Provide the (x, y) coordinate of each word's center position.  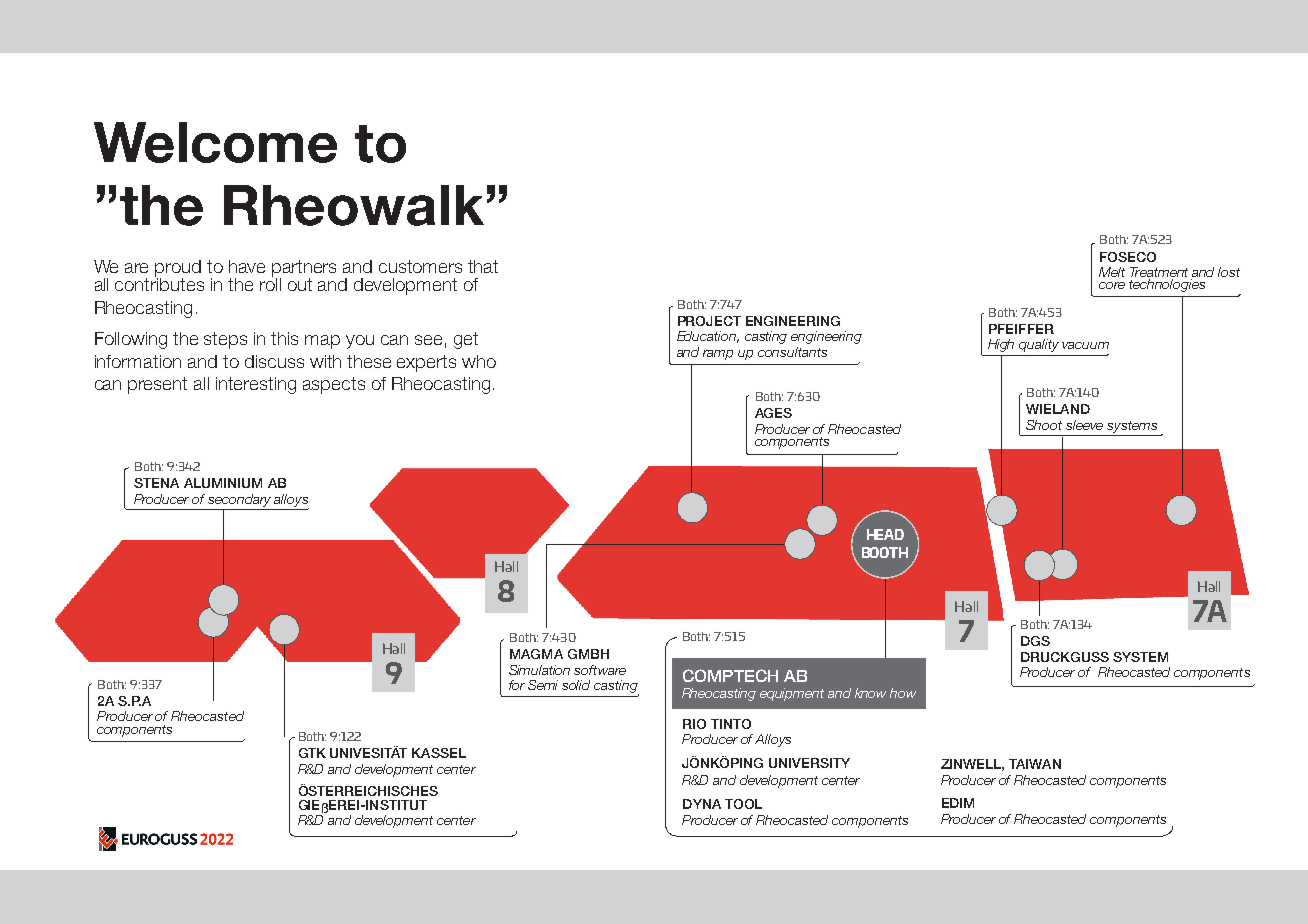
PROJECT (709, 321)
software (600, 670)
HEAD (885, 534)
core (1112, 285)
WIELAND (1058, 409)
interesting (256, 385)
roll (270, 283)
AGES (773, 413)
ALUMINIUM (223, 483)
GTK (312, 753)
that (483, 266)
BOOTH (885, 552)
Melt (1112, 272)
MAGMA (536, 654)
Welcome (215, 142)
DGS (1035, 641)
